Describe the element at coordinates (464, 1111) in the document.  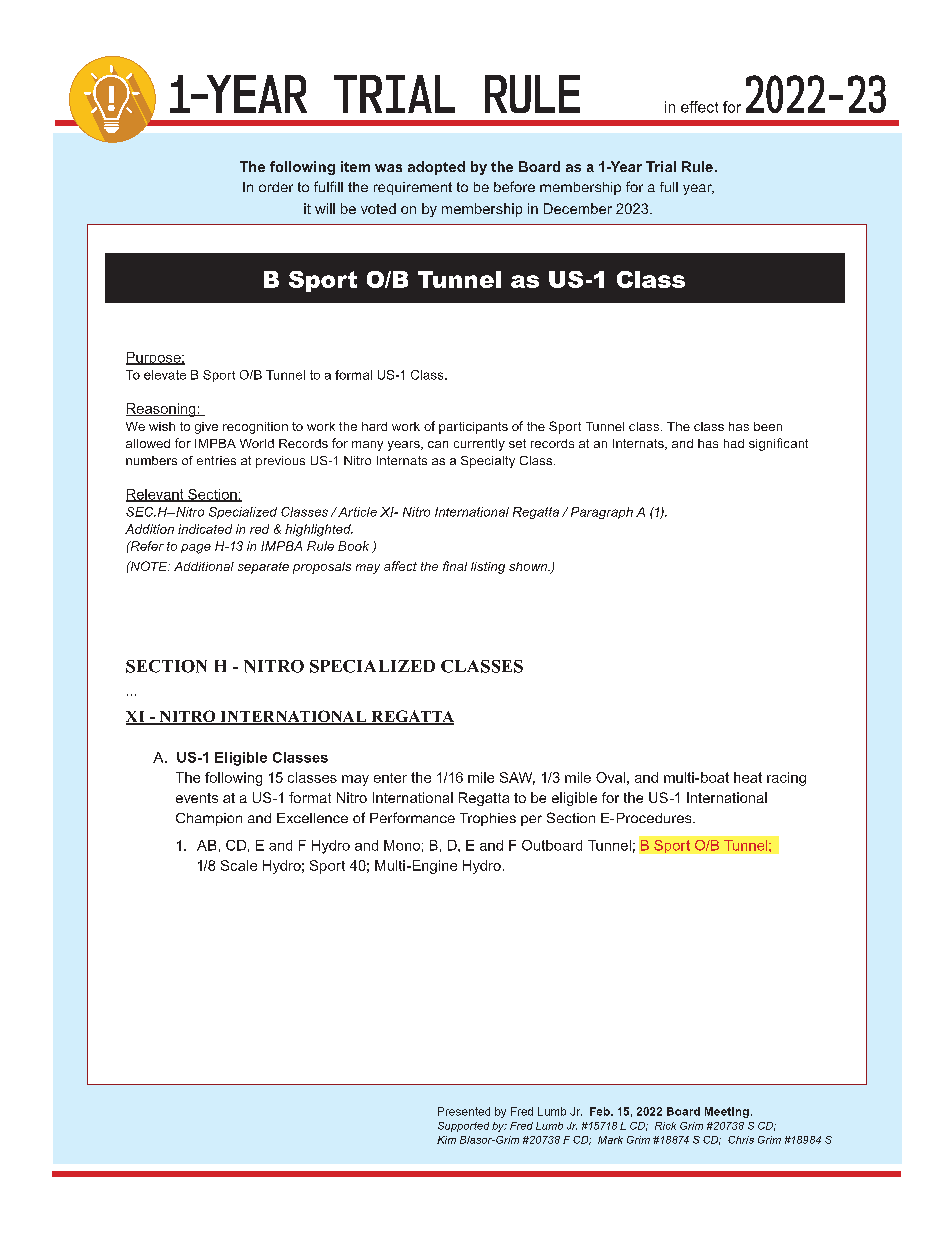
I see `Presented` at that location.
